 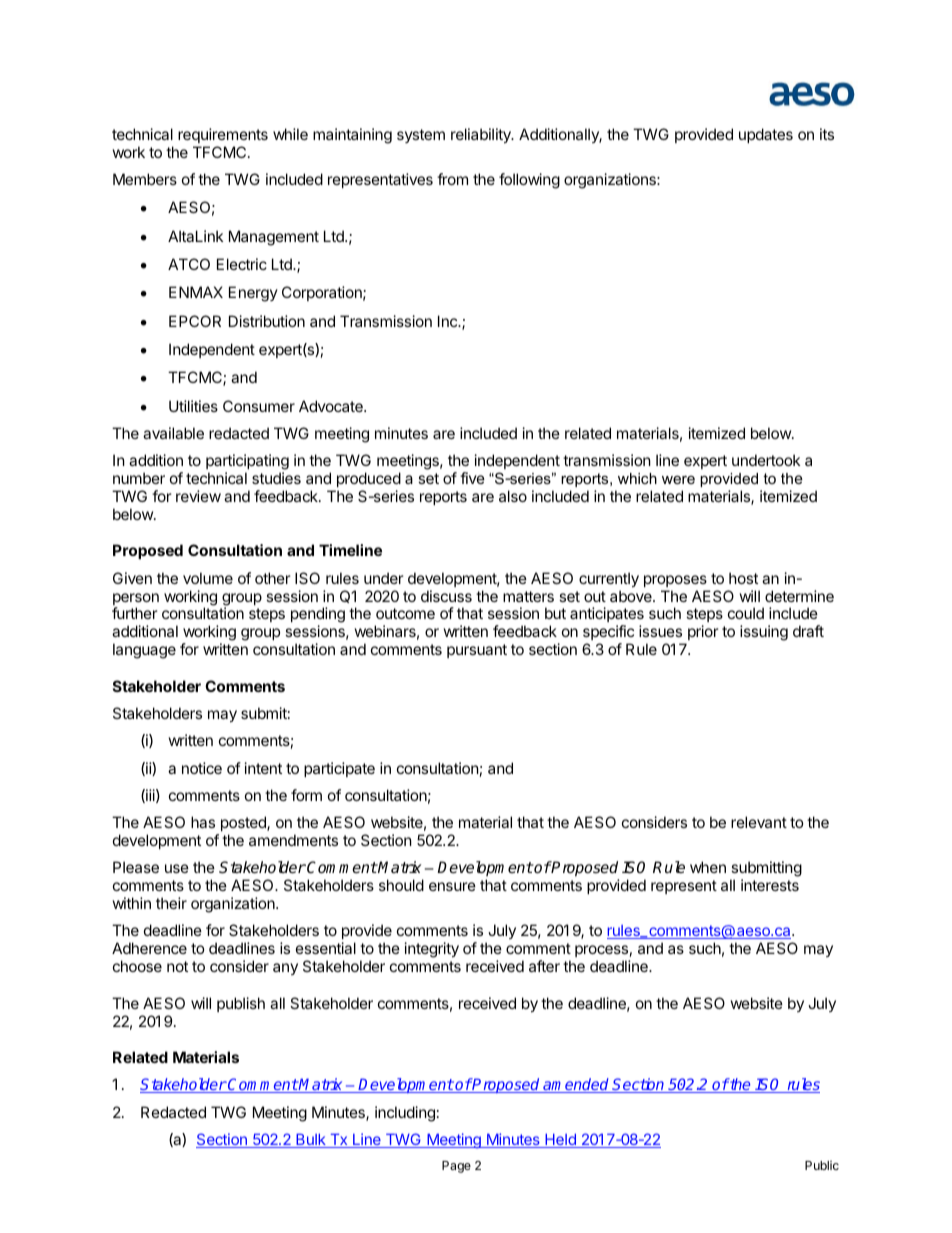 What do you see at coordinates (446, 596) in the screenshot?
I see `discuss` at bounding box center [446, 596].
